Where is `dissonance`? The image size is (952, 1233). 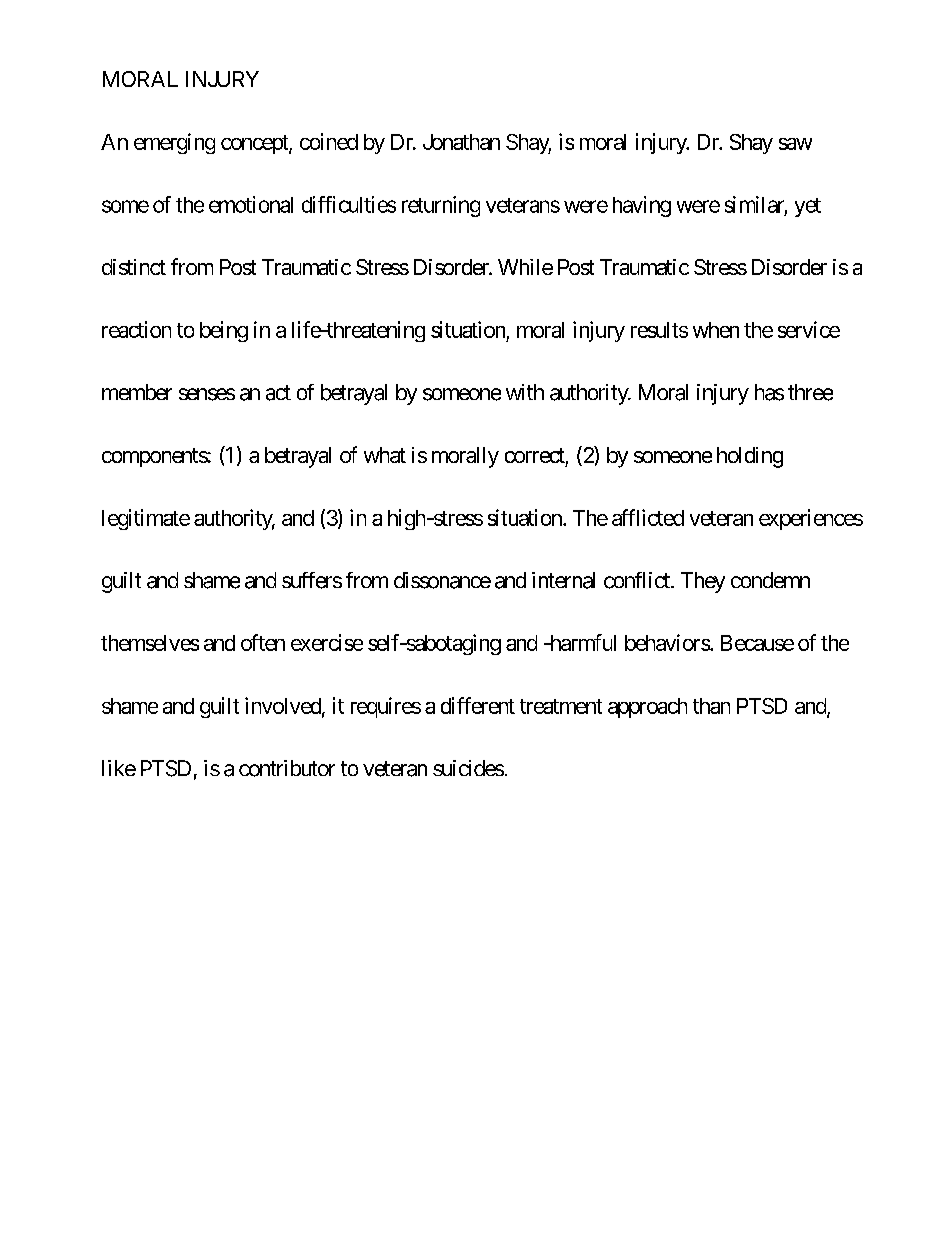 dissonance is located at coordinates (442, 580).
